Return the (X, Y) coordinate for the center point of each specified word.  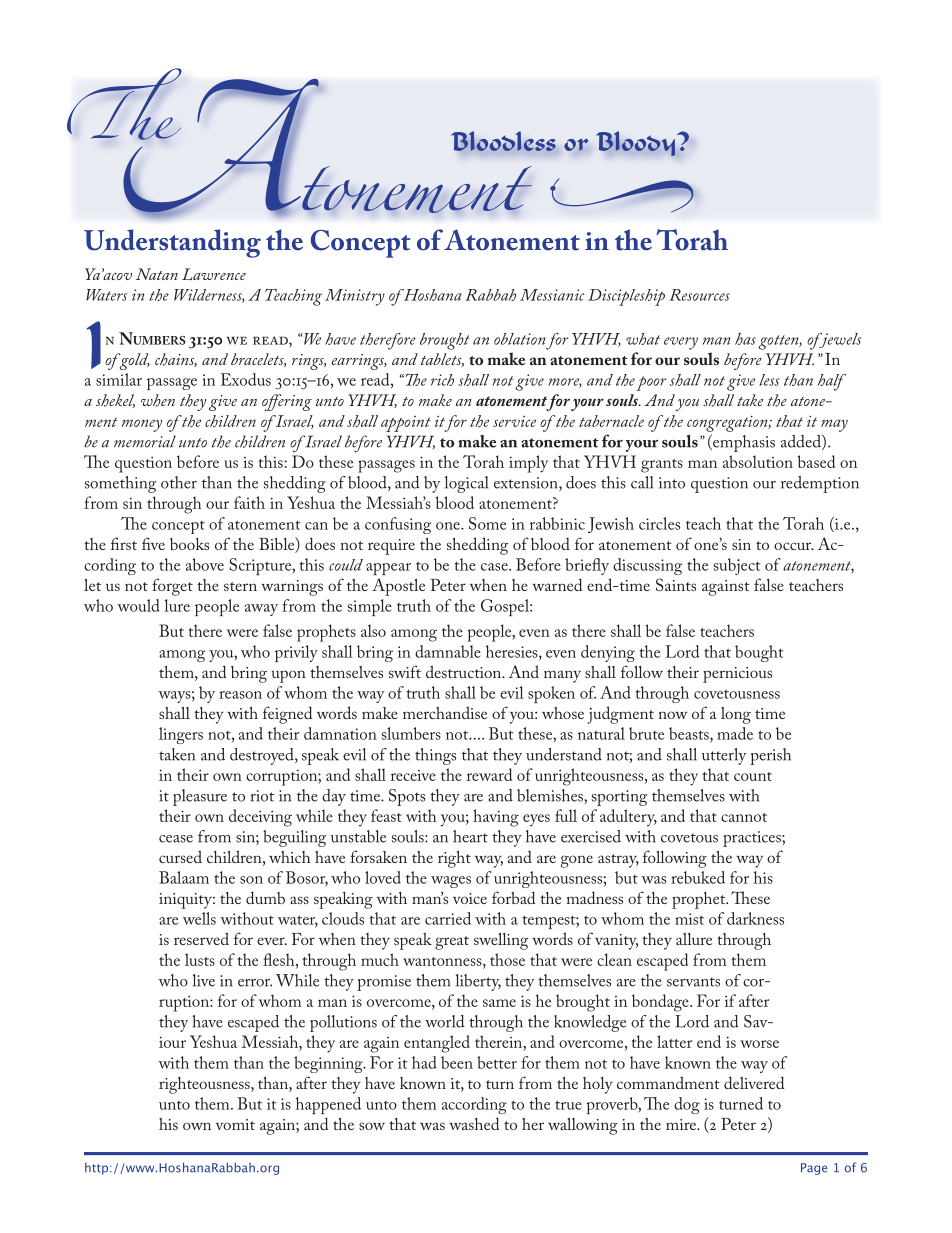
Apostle (398, 587)
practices (753, 839)
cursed (180, 856)
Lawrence (214, 274)
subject (737, 566)
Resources (699, 295)
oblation (520, 339)
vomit (235, 1124)
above (205, 564)
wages (451, 882)
